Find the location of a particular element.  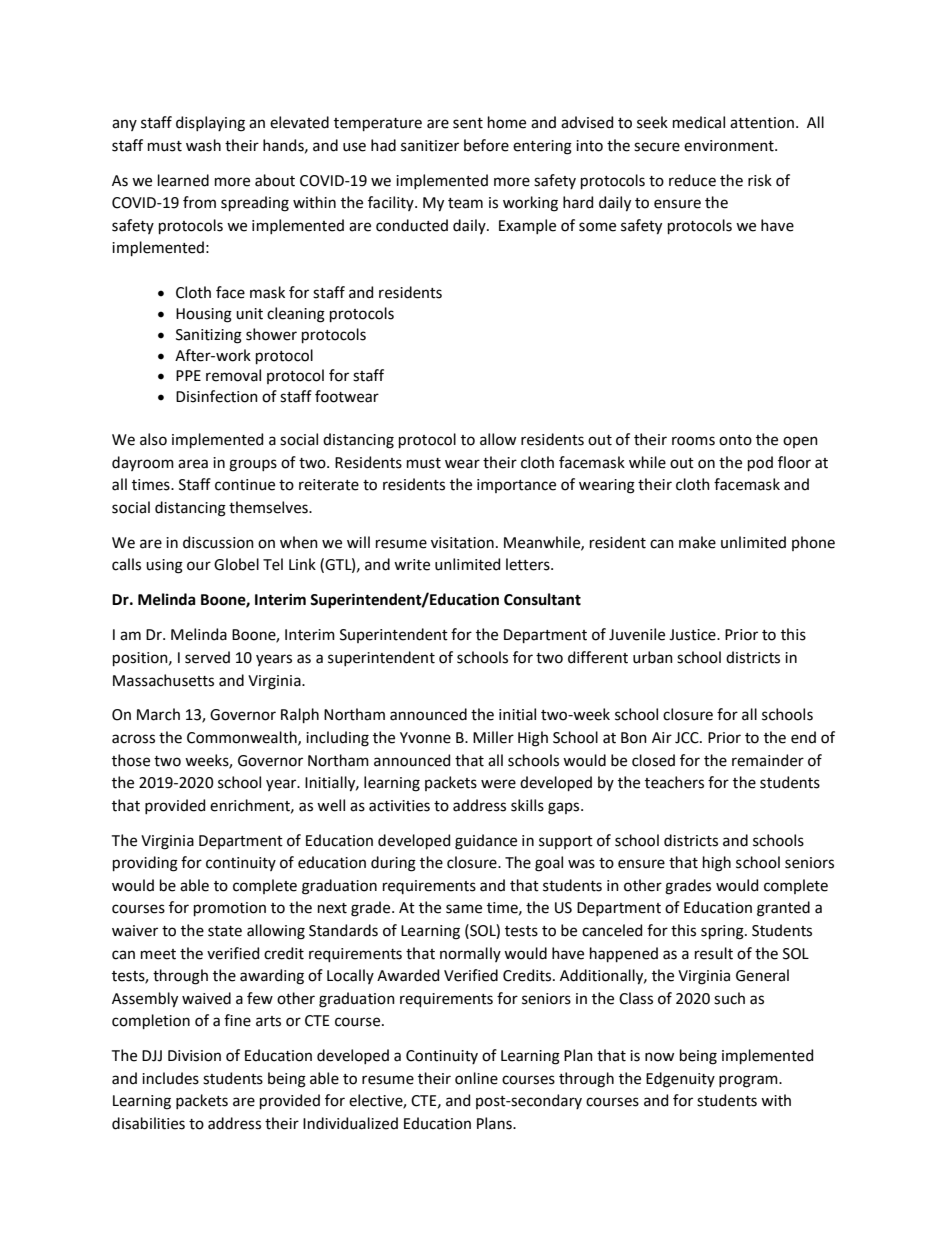

includes is located at coordinates (170, 1078).
